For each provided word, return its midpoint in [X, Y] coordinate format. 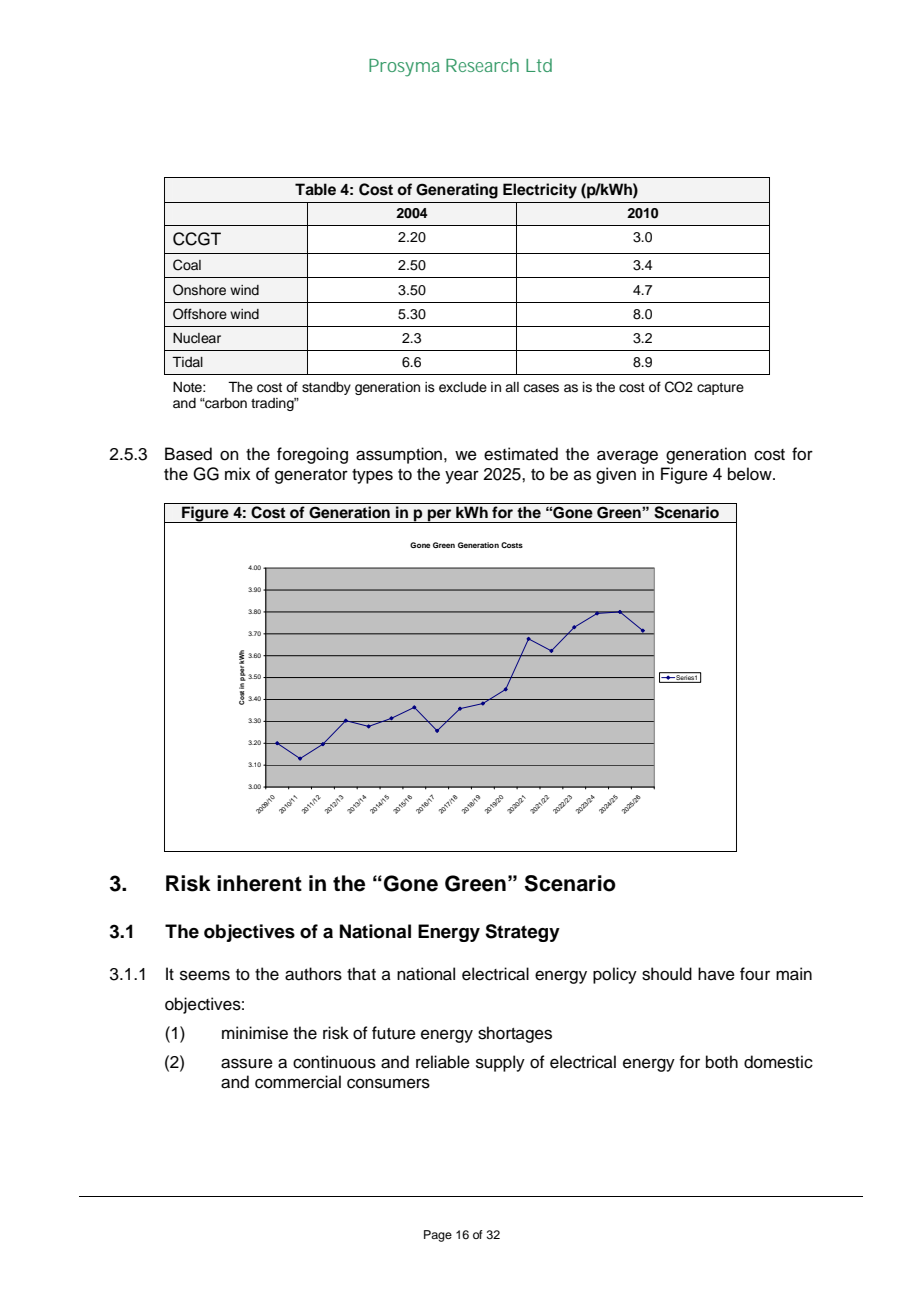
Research [482, 65]
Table [315, 189]
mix [238, 473]
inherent [259, 883]
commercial [298, 1082]
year [462, 477]
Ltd [539, 65]
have [716, 974]
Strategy [522, 933]
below [751, 474]
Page [438, 1236]
